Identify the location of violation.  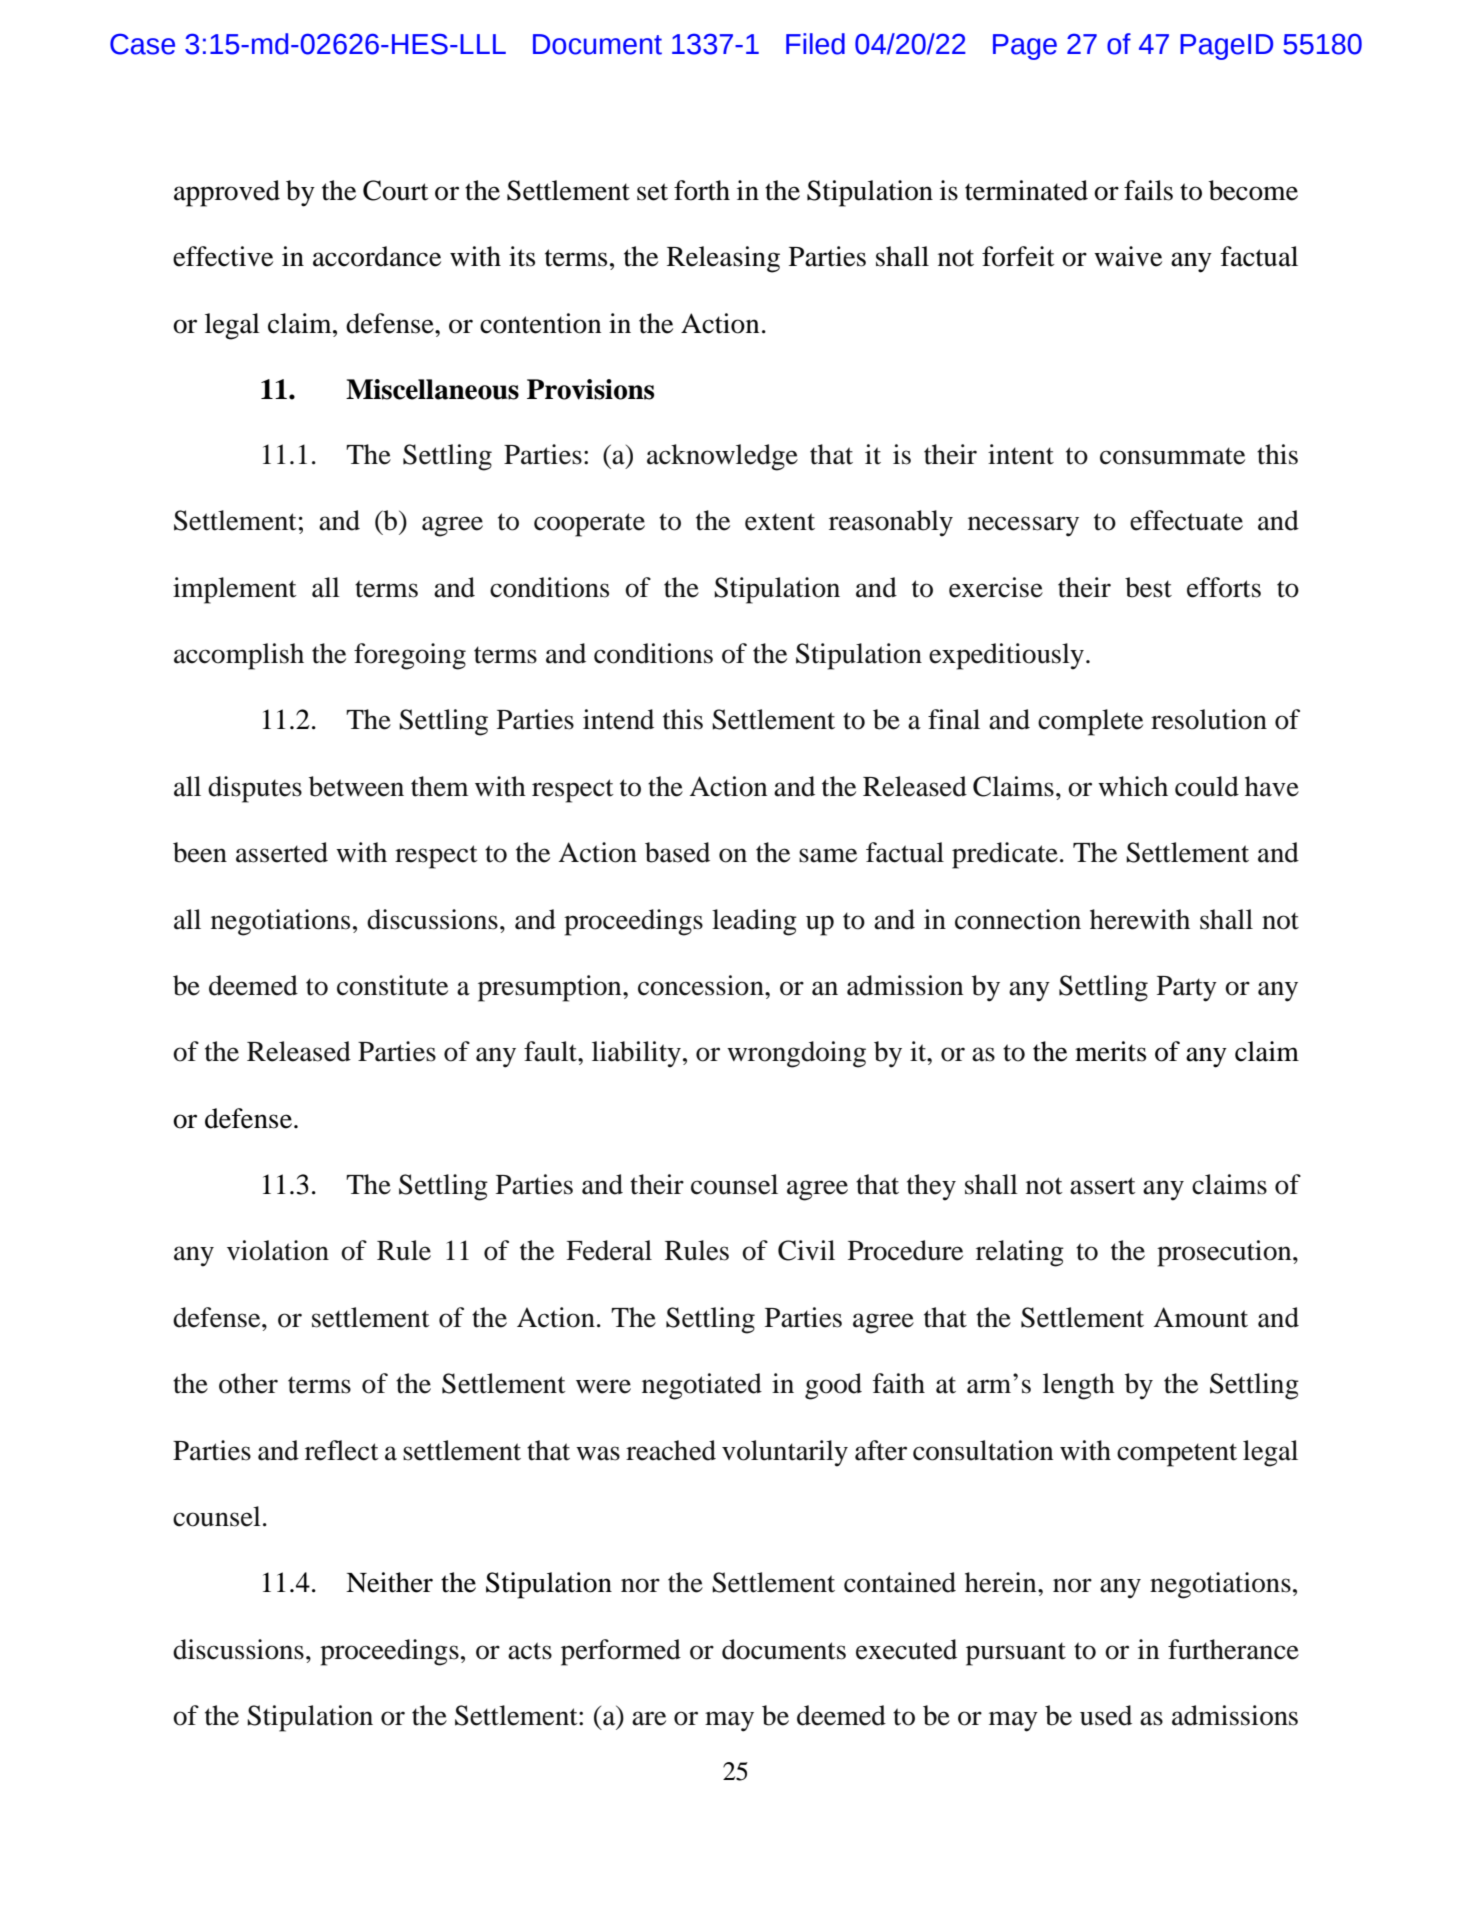
(278, 1250).
